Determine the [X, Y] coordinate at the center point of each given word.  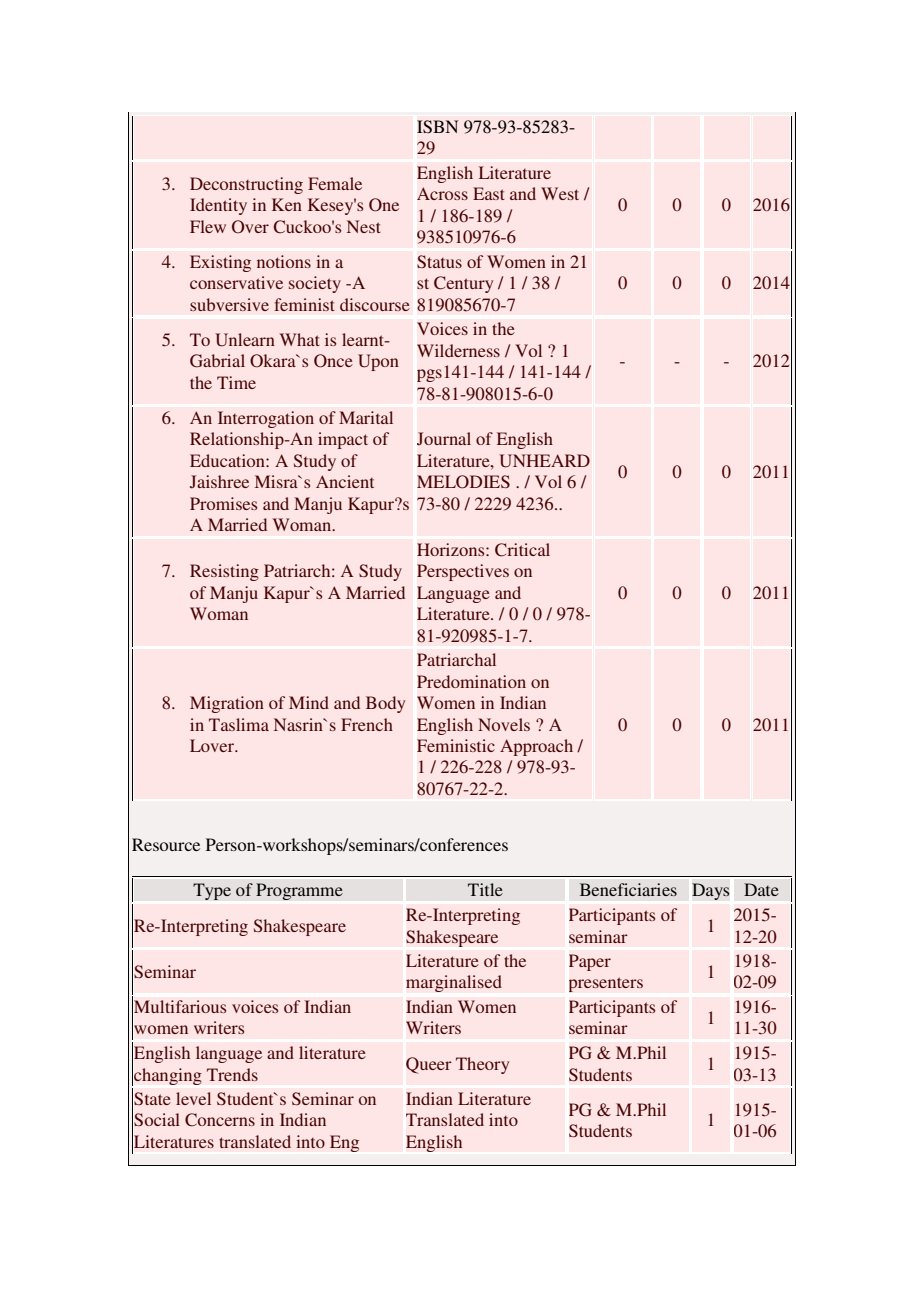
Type [212, 891]
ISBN [437, 126]
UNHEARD [544, 461]
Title [485, 889]
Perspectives [463, 572]
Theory [482, 1065]
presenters [606, 984]
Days [711, 891]
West [560, 193]
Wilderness [458, 350]
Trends [232, 1074]
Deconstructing [246, 185]
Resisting [224, 572]
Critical [522, 550]
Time [236, 382]
